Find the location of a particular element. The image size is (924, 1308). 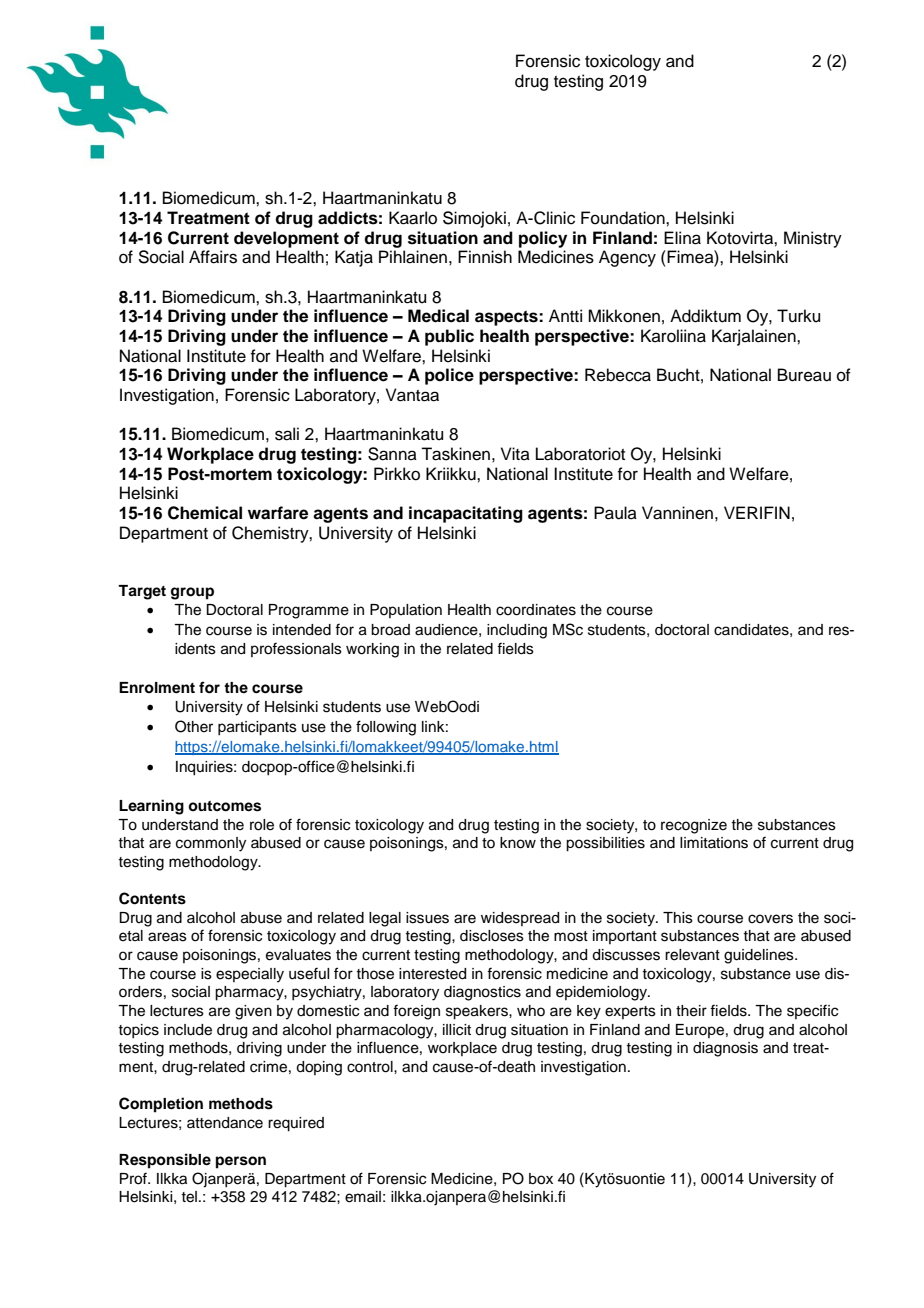

recognize is located at coordinates (694, 826).
